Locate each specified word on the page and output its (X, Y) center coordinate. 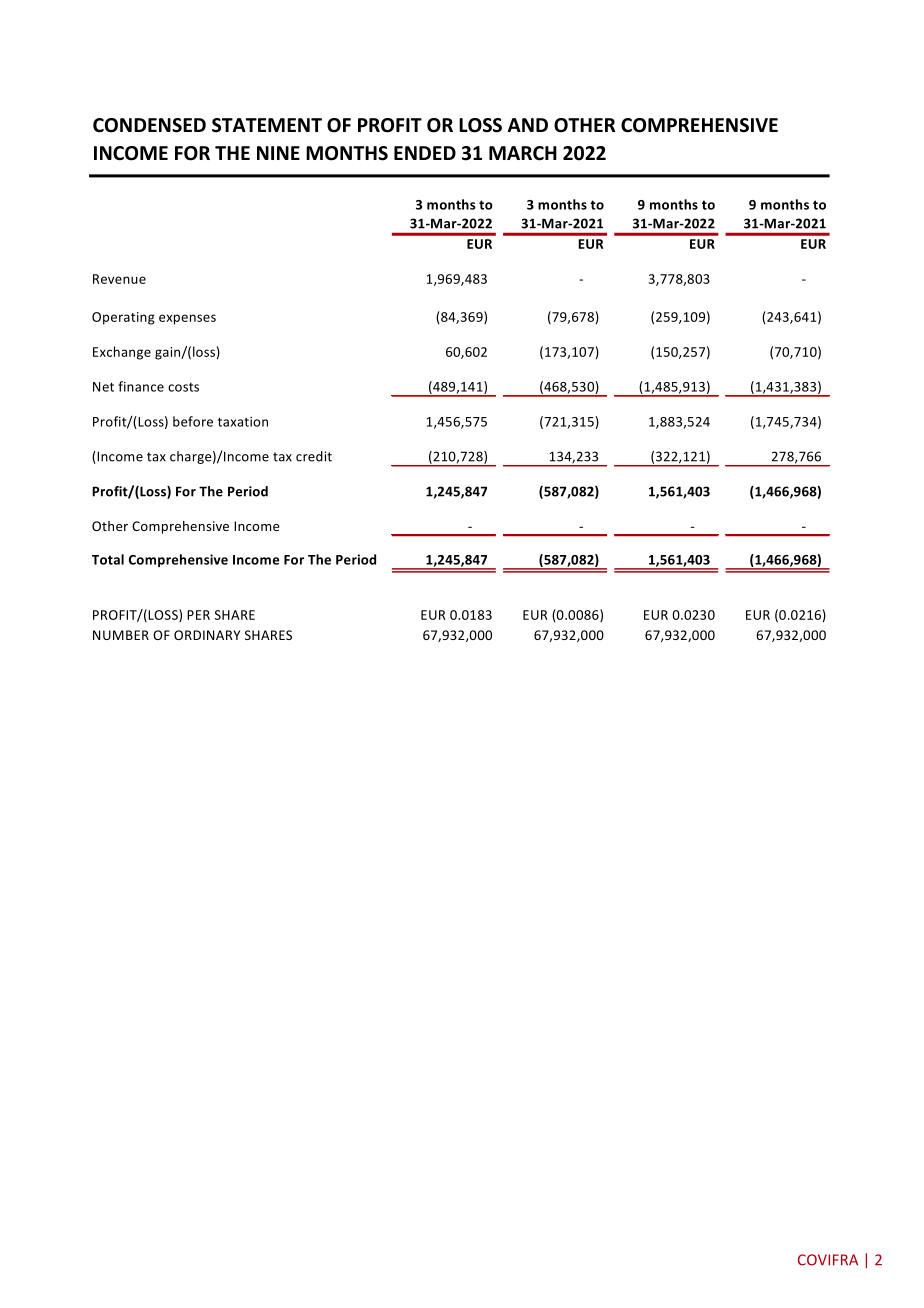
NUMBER (121, 635)
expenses (187, 319)
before (193, 421)
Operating (123, 318)
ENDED (425, 153)
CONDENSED (149, 125)
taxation (243, 422)
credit (314, 456)
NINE (278, 153)
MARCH (523, 153)
